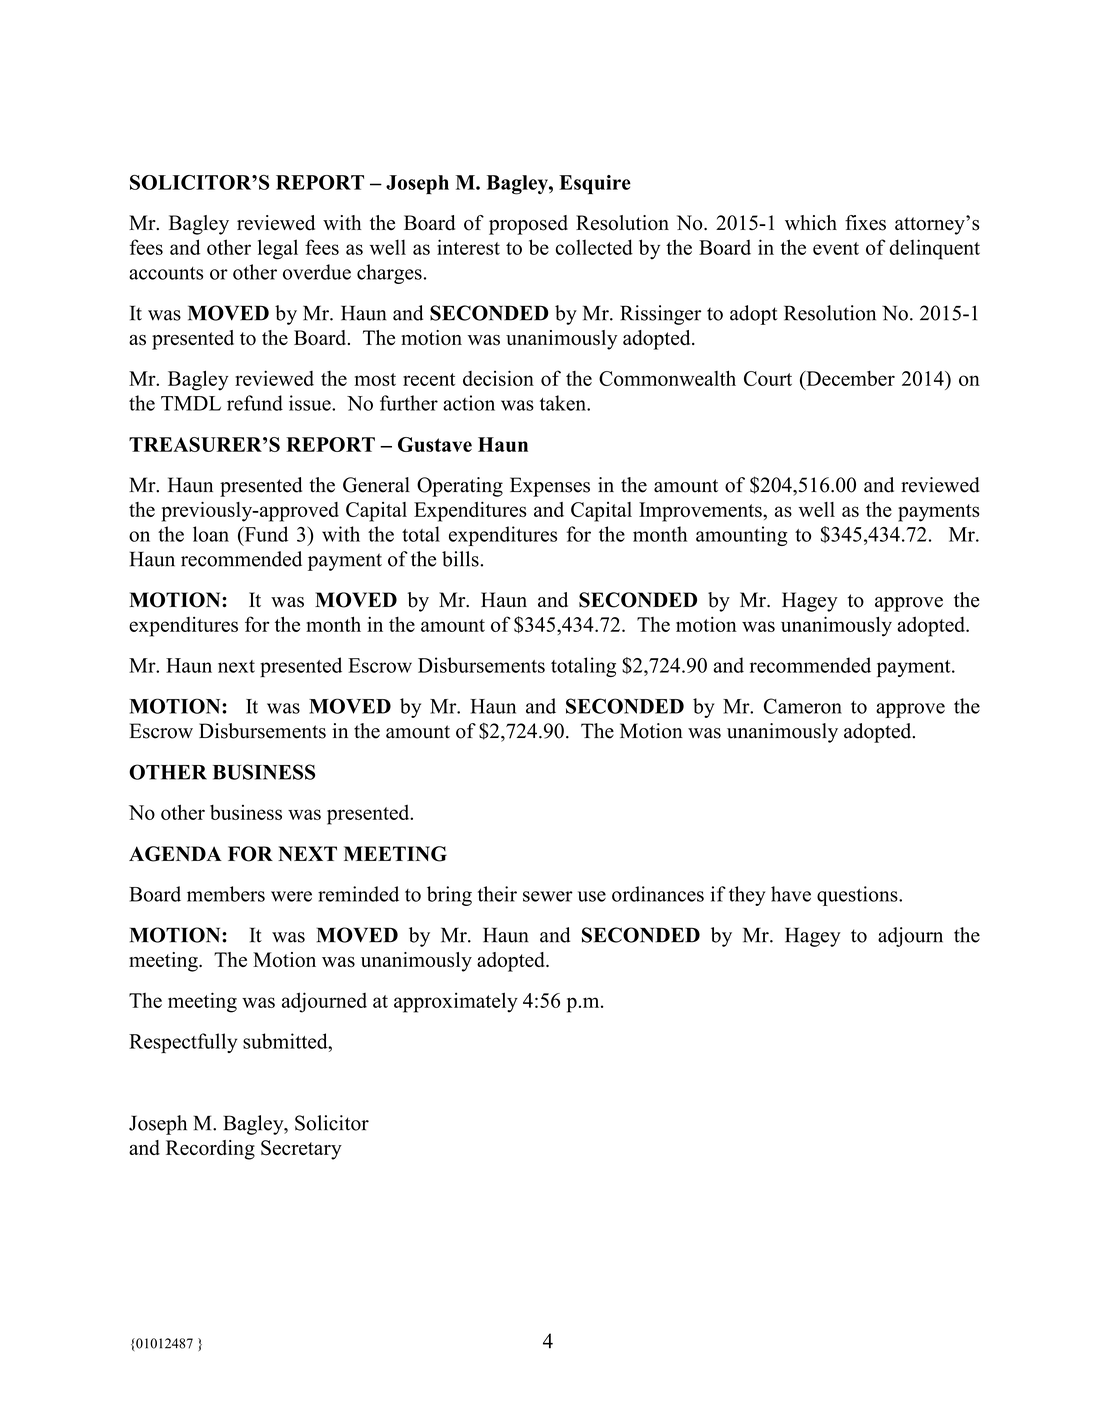 Image resolution: width=1096 pixels, height=1418 pixels. What do you see at coordinates (548, 896) in the image?
I see `sewer` at bounding box center [548, 896].
